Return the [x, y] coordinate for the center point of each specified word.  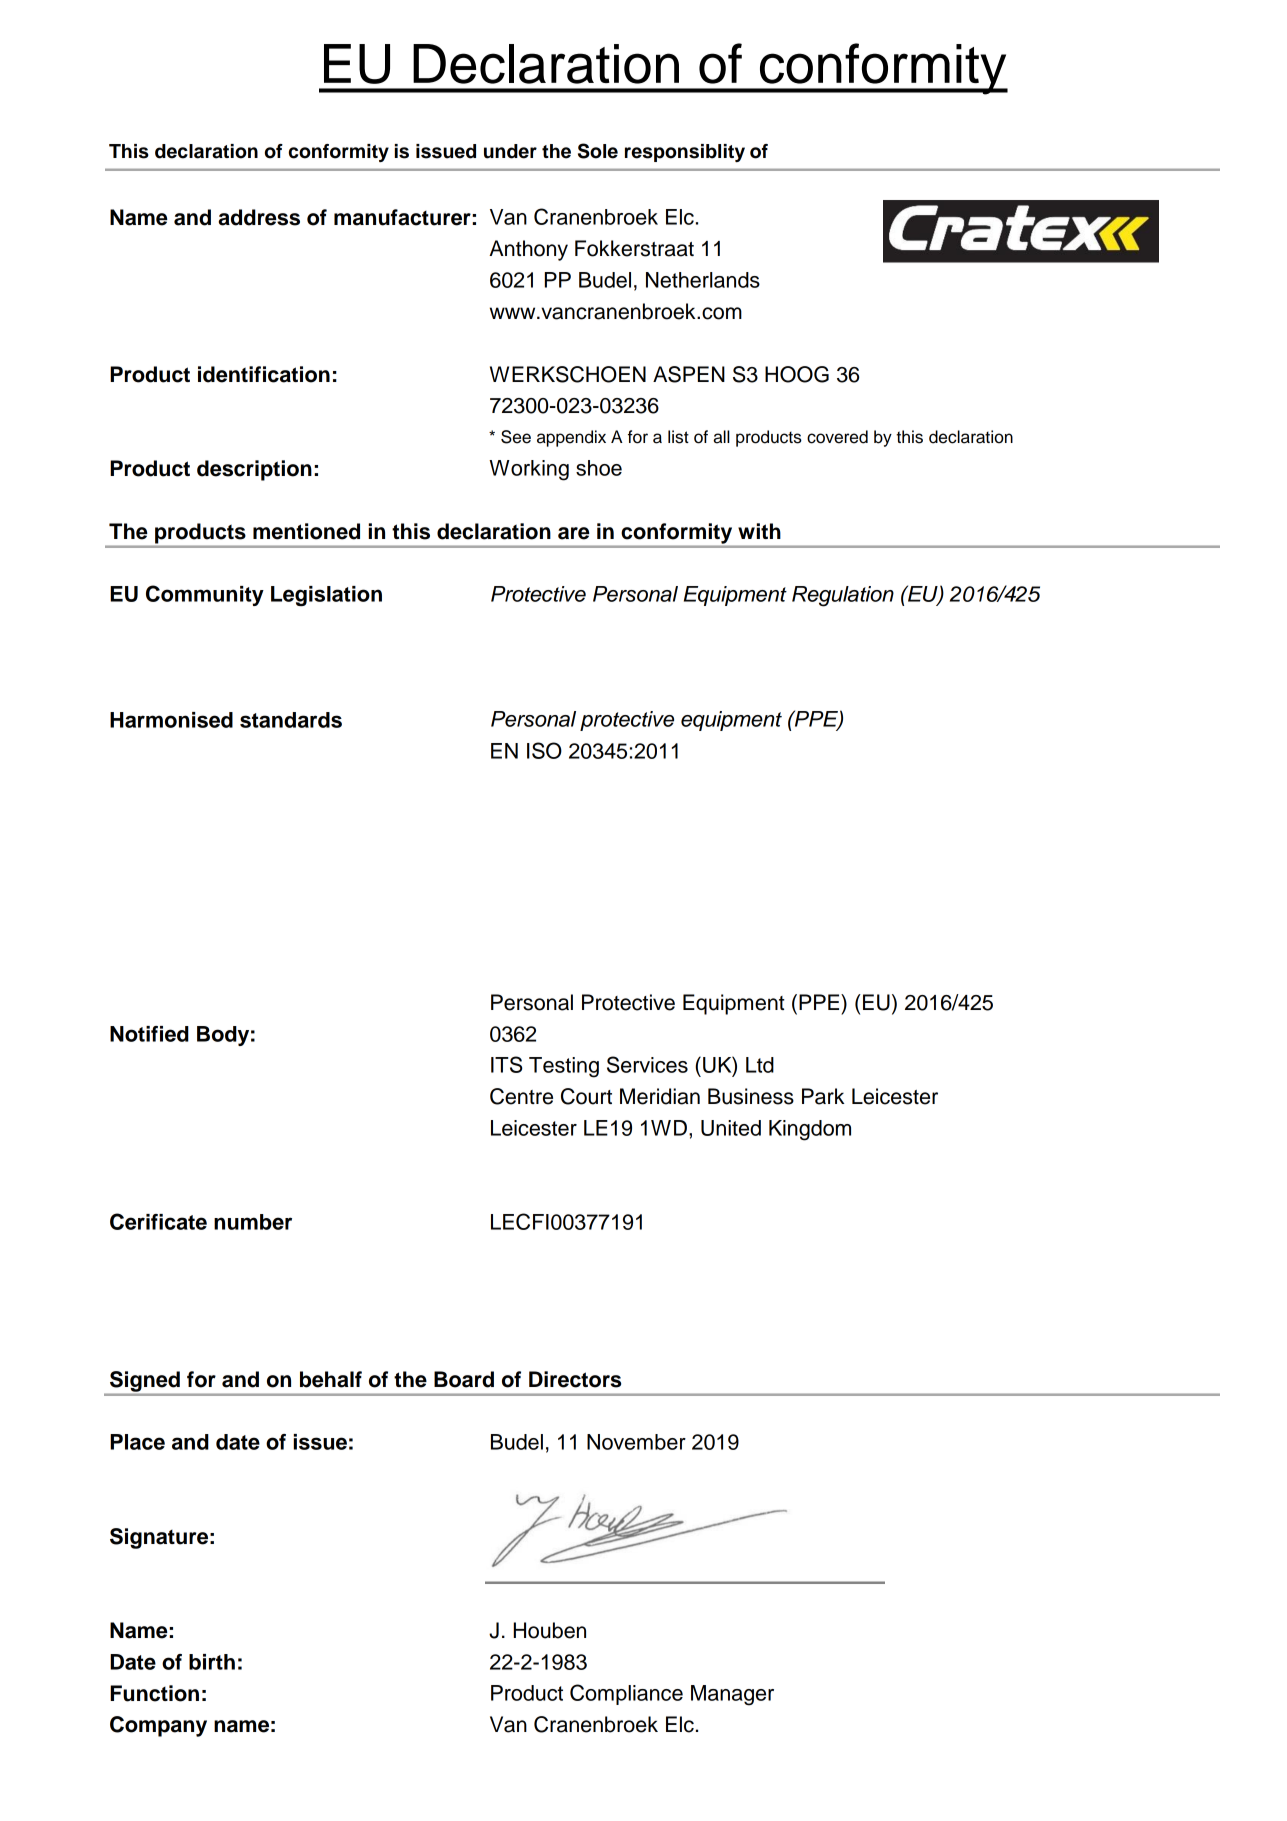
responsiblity [685, 153]
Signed [145, 1381]
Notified [149, 1034]
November [636, 1442]
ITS [507, 1064]
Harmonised [171, 720]
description [254, 470]
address [259, 217]
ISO [544, 750]
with [759, 531]
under [510, 151]
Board [464, 1379]
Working [529, 470]
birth [212, 1662]
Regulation [843, 596]
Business [751, 1096]
